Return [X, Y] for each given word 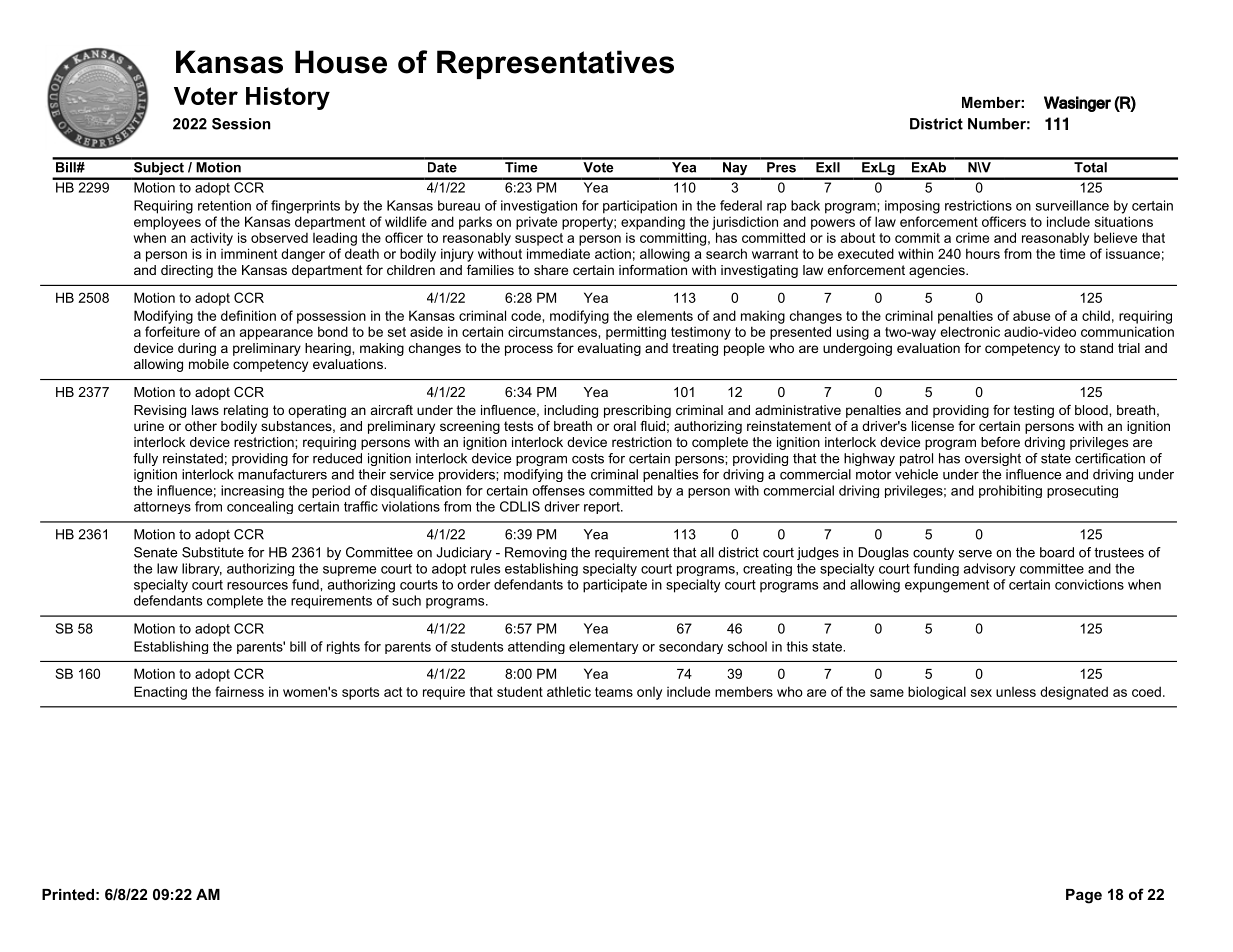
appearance [276, 334]
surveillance [1072, 205]
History [288, 98]
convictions [1089, 584]
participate [615, 586]
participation [640, 207]
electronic [970, 331]
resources [257, 586]
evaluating [609, 349]
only [649, 693]
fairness [239, 691]
